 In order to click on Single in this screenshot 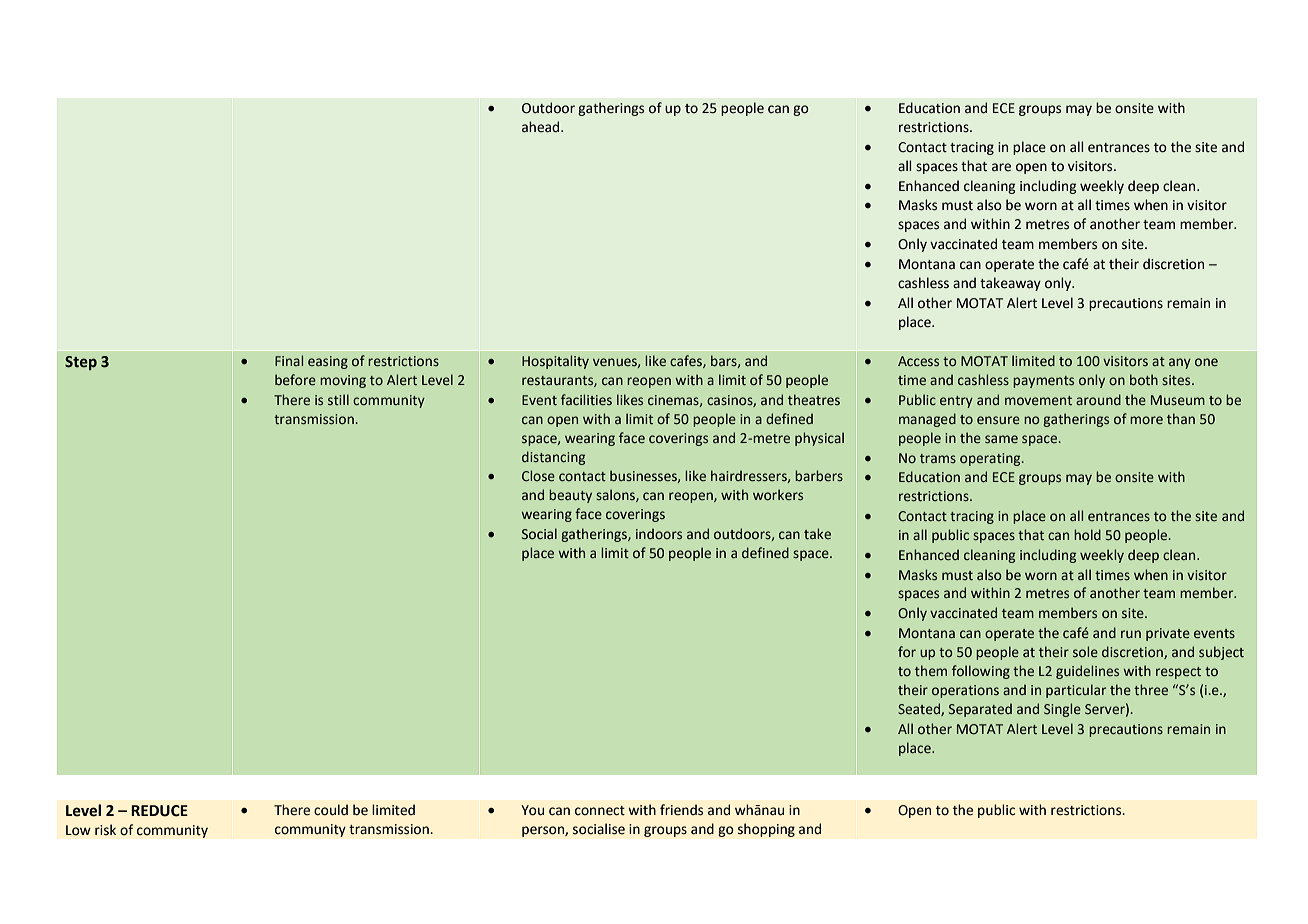, I will do `click(1062, 710)`.
